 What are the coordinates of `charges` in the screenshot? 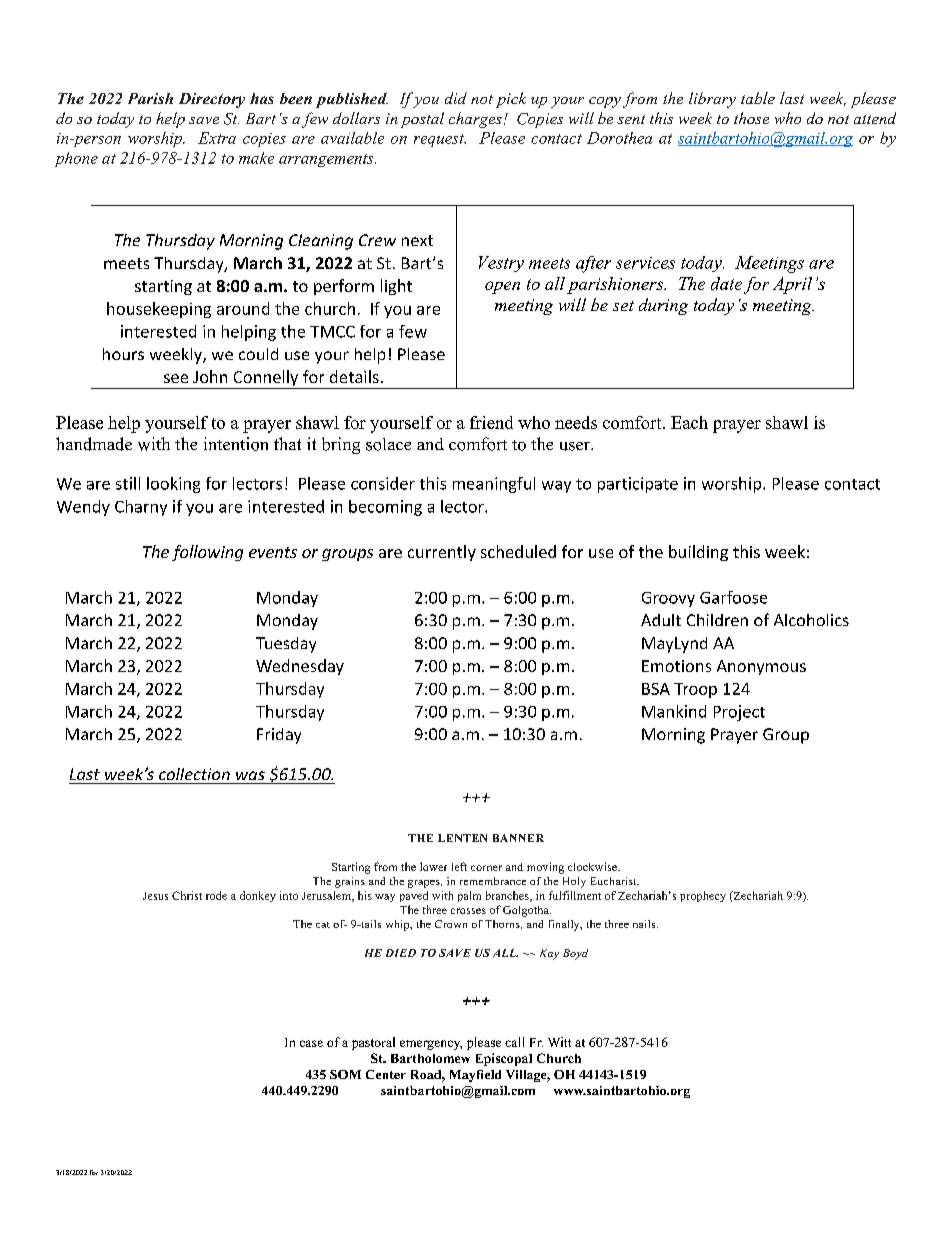 It's located at (475, 120).
